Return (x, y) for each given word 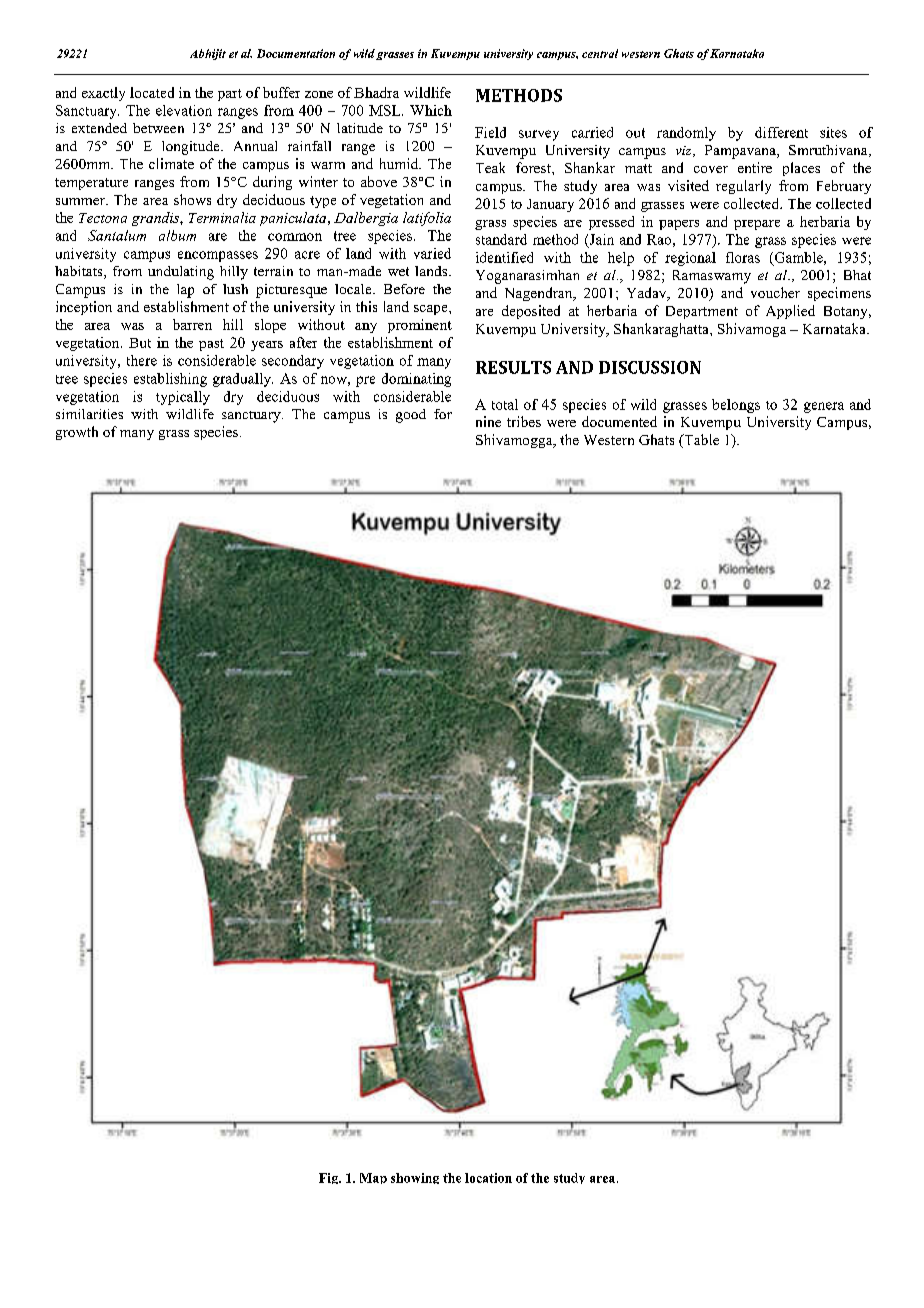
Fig (329, 1178)
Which (431, 110)
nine (488, 421)
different (781, 132)
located (152, 92)
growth (77, 433)
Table (700, 441)
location (488, 1178)
